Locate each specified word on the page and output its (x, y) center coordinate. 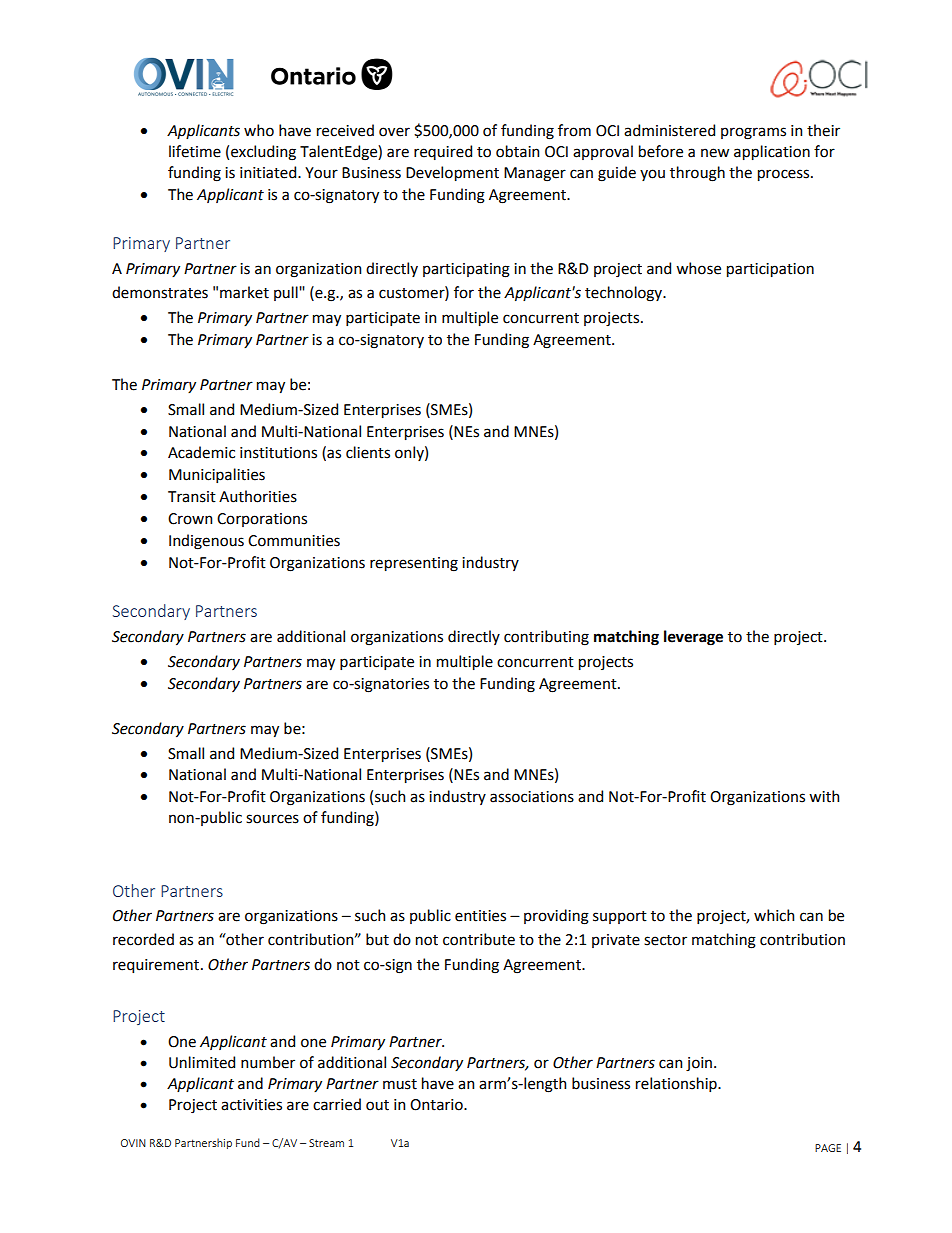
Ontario (437, 1105)
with (824, 796)
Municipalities (217, 475)
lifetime (195, 151)
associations (532, 797)
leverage (693, 638)
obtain (517, 151)
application (772, 152)
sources (272, 819)
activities (251, 1105)
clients (368, 452)
